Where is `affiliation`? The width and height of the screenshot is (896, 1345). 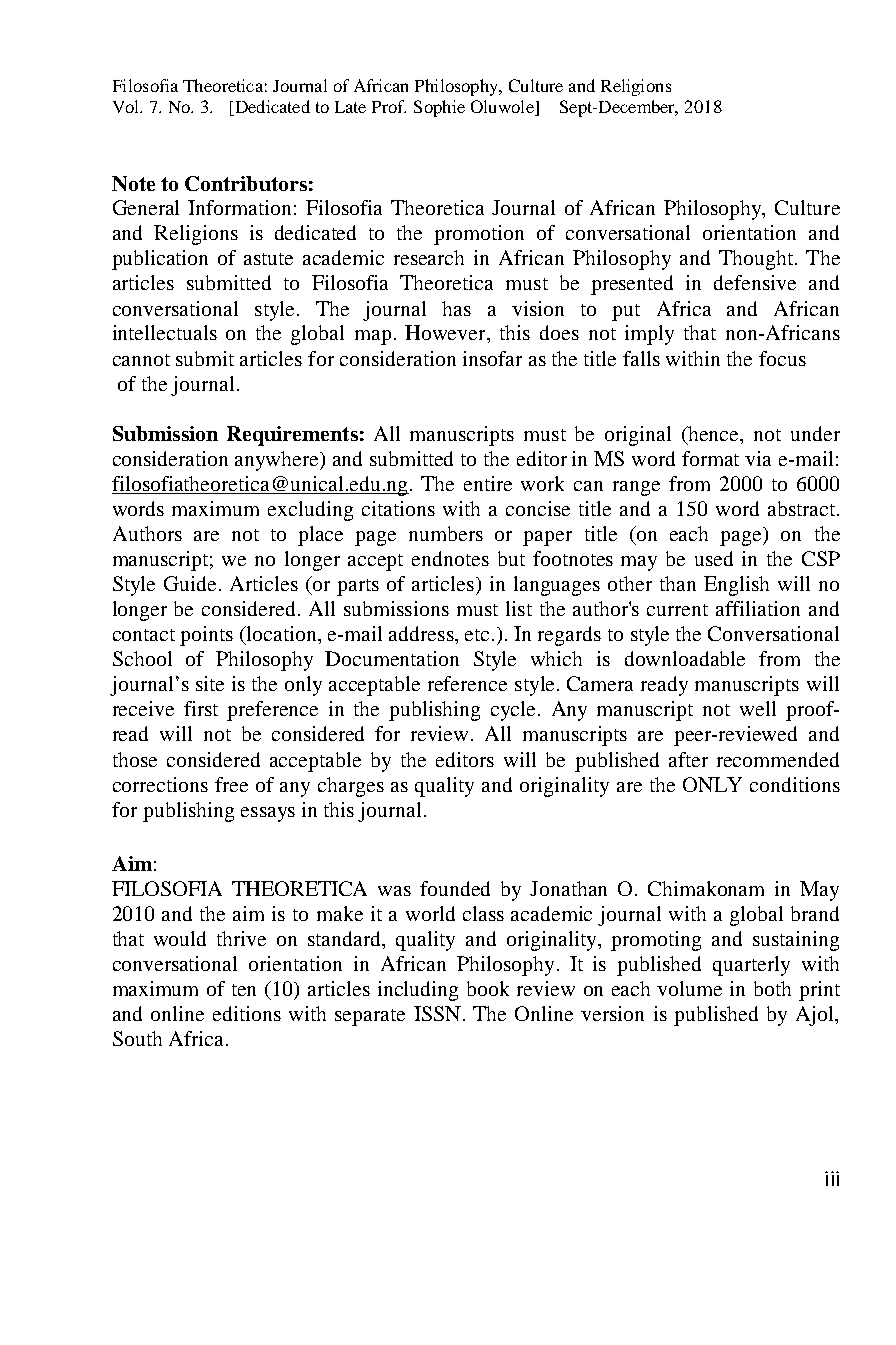 affiliation is located at coordinates (758, 608).
